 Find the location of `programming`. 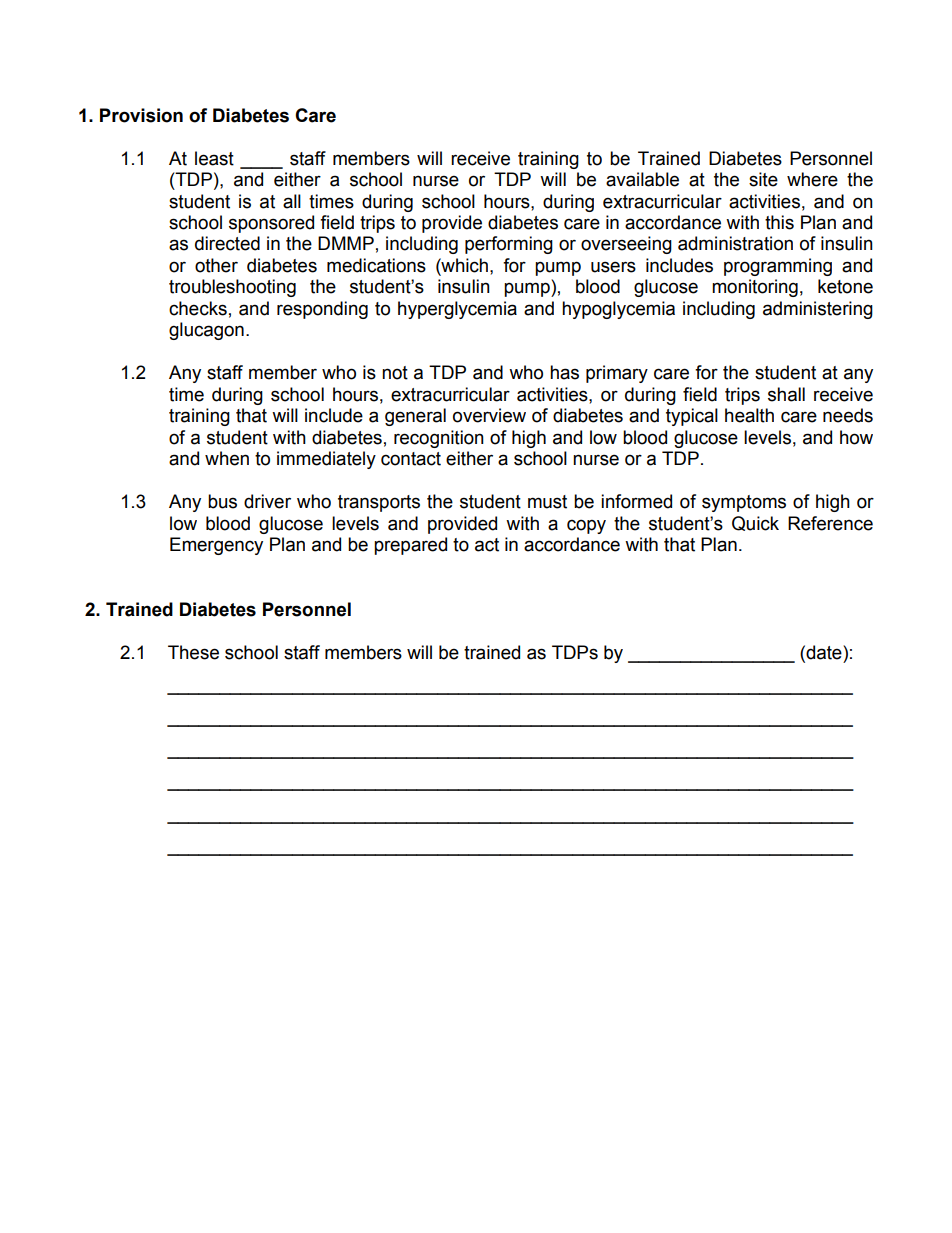

programming is located at coordinates (778, 267).
